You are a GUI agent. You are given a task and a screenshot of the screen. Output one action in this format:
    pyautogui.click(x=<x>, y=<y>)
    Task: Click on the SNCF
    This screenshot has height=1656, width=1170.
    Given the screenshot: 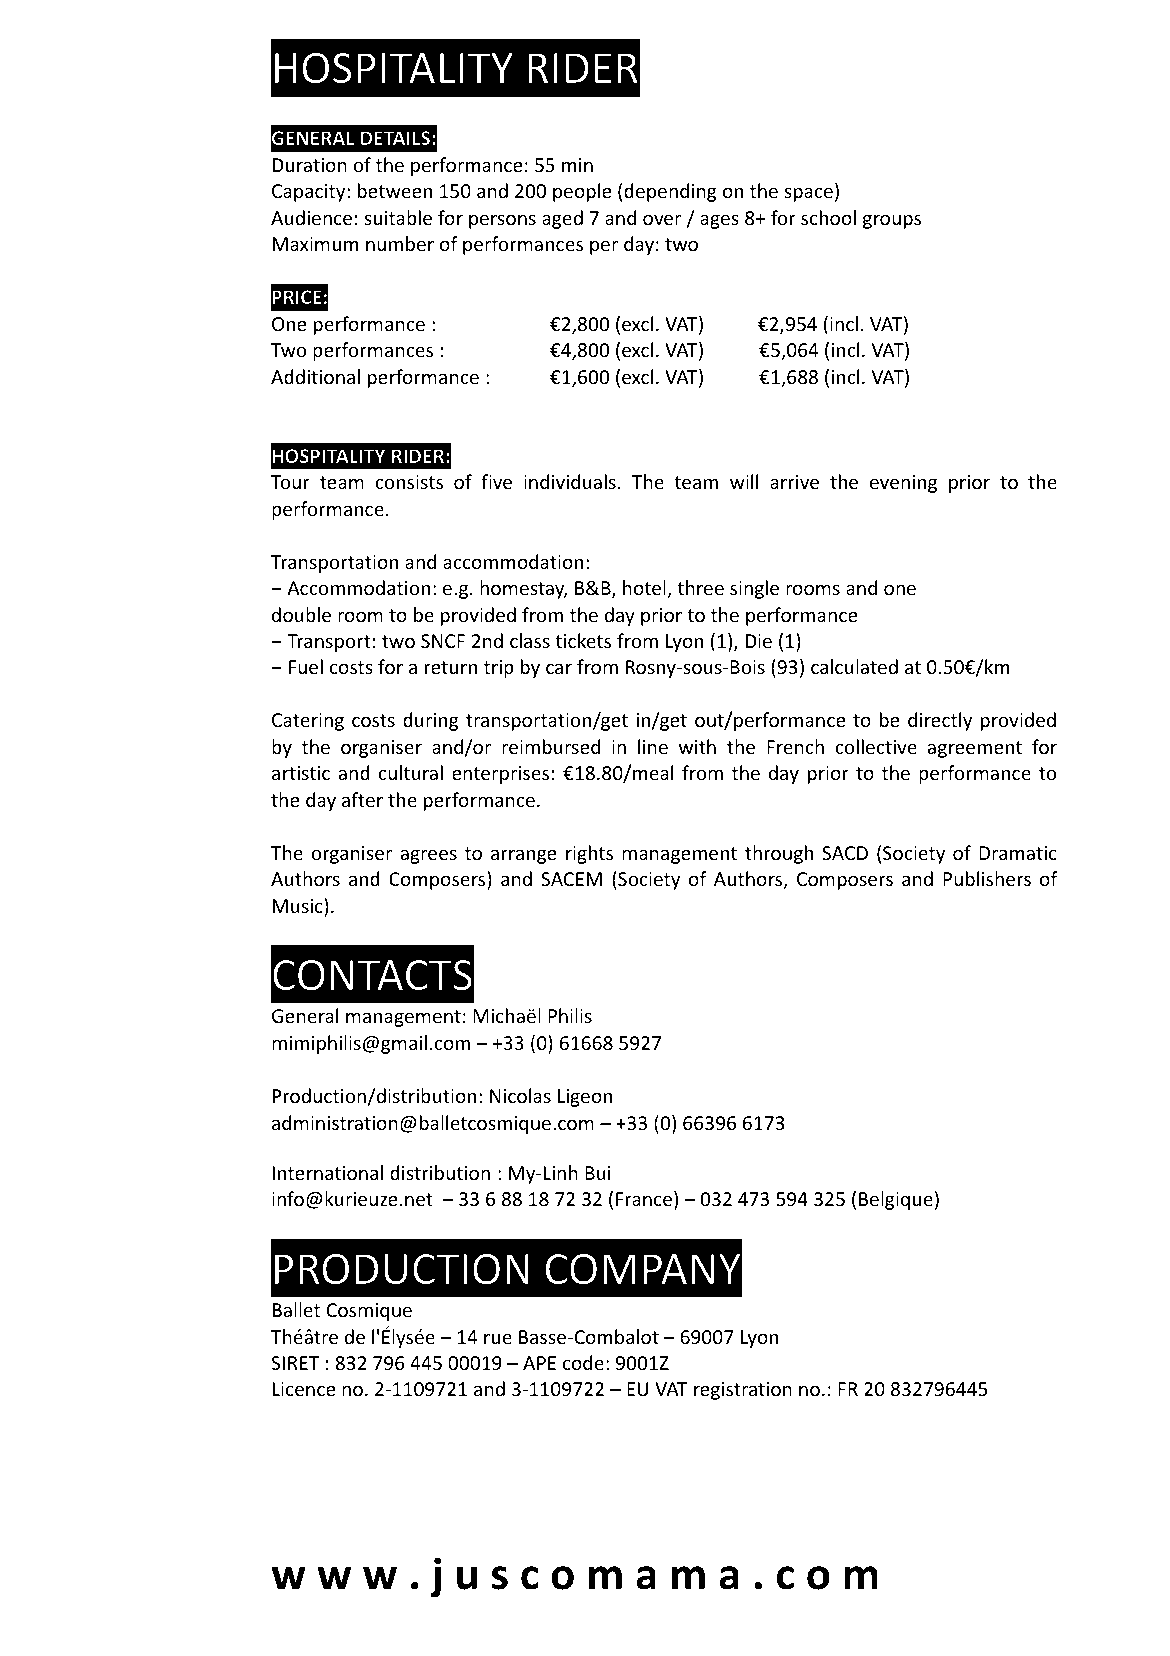 What is the action you would take?
    pyautogui.click(x=443, y=641)
